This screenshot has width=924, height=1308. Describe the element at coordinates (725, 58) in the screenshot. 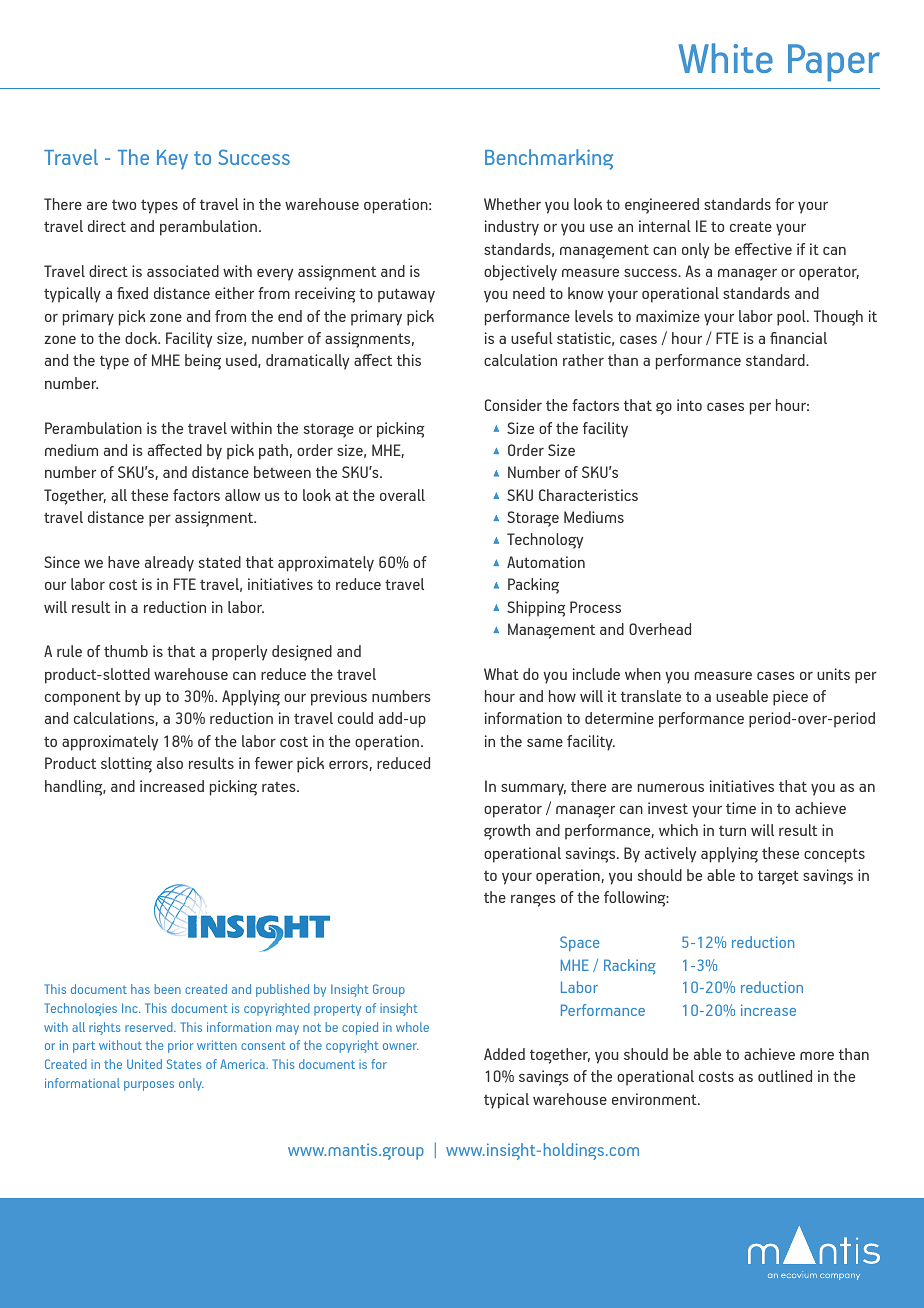

I see `White` at that location.
